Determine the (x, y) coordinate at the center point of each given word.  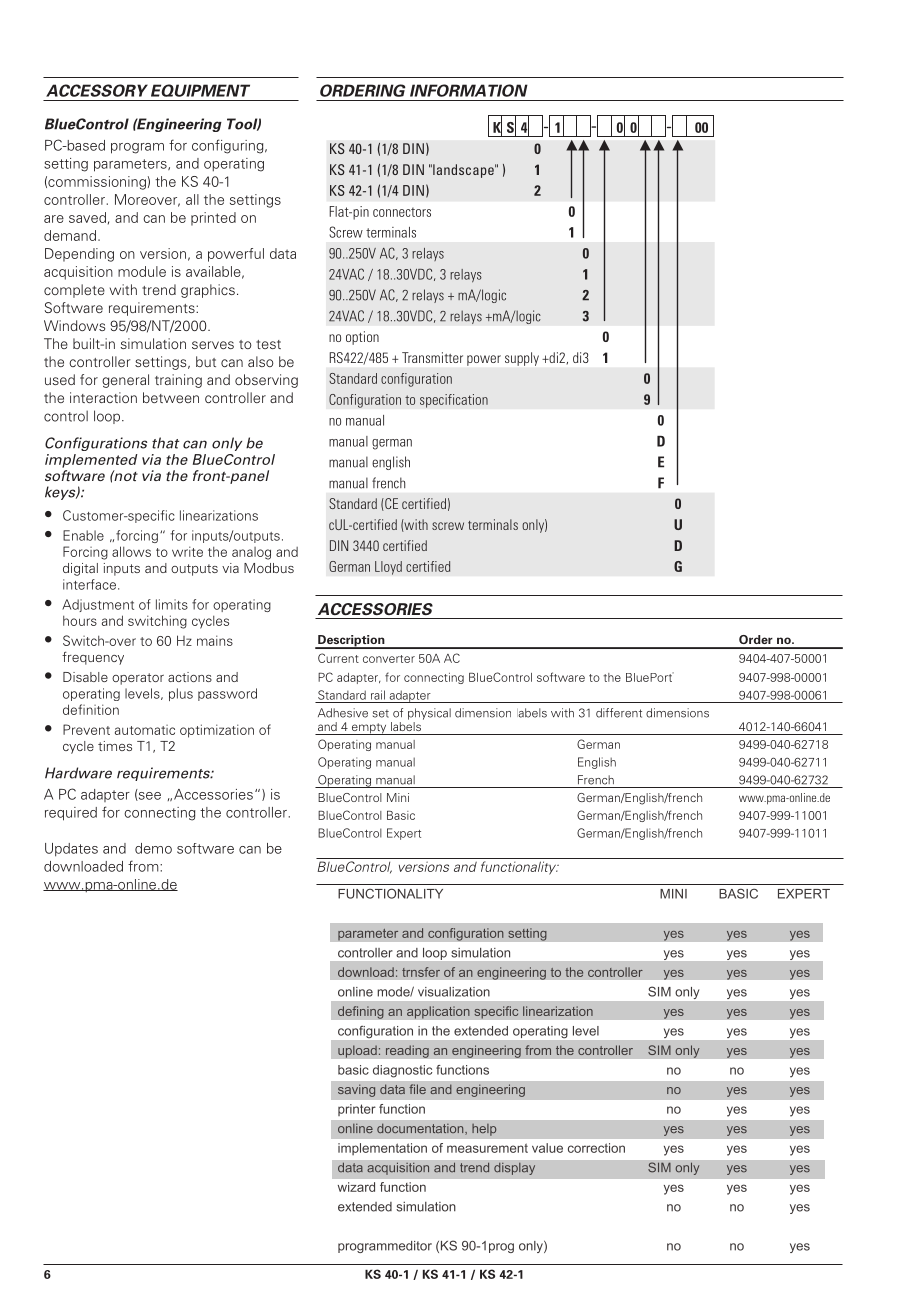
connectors (402, 212)
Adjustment (98, 605)
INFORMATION (469, 90)
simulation (153, 343)
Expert (404, 834)
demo (153, 848)
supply (522, 359)
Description (351, 642)
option (362, 338)
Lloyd (388, 568)
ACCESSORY (97, 90)
